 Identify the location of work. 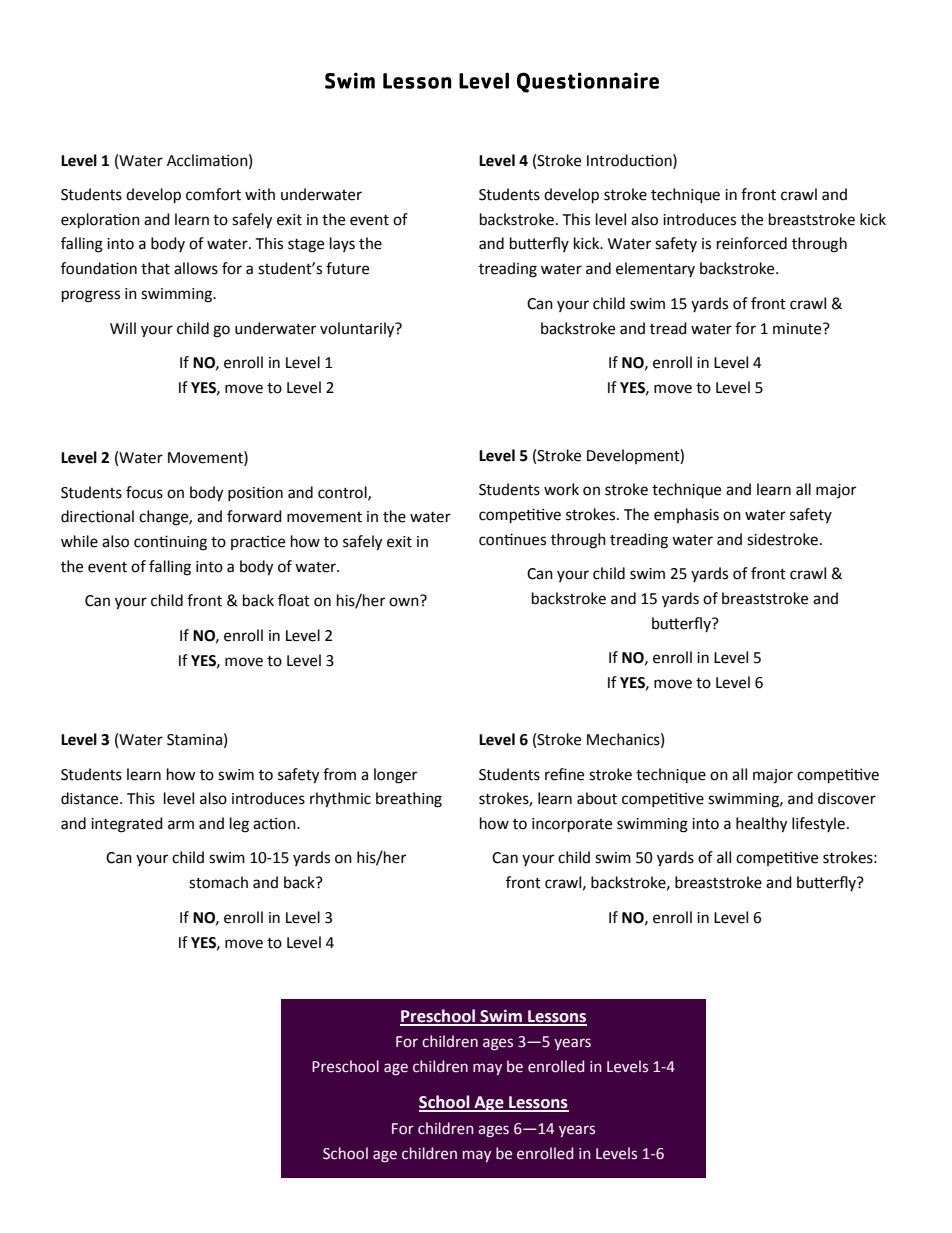
(561, 489).
